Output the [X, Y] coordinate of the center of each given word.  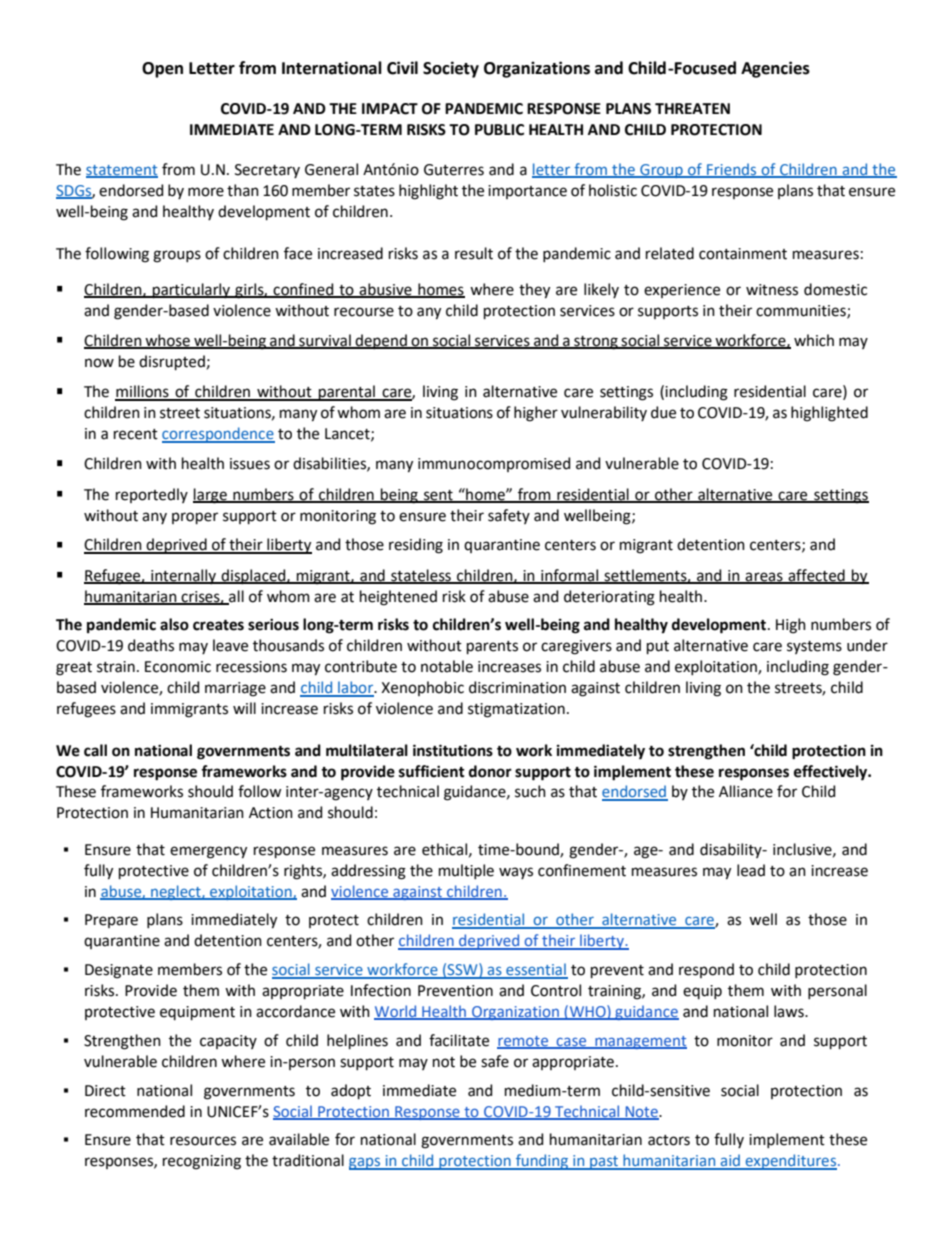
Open [162, 70]
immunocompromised [494, 464]
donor [490, 771]
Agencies [775, 69]
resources [203, 1141]
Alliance [746, 791]
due [663, 412]
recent [136, 434]
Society [451, 69]
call [95, 750]
